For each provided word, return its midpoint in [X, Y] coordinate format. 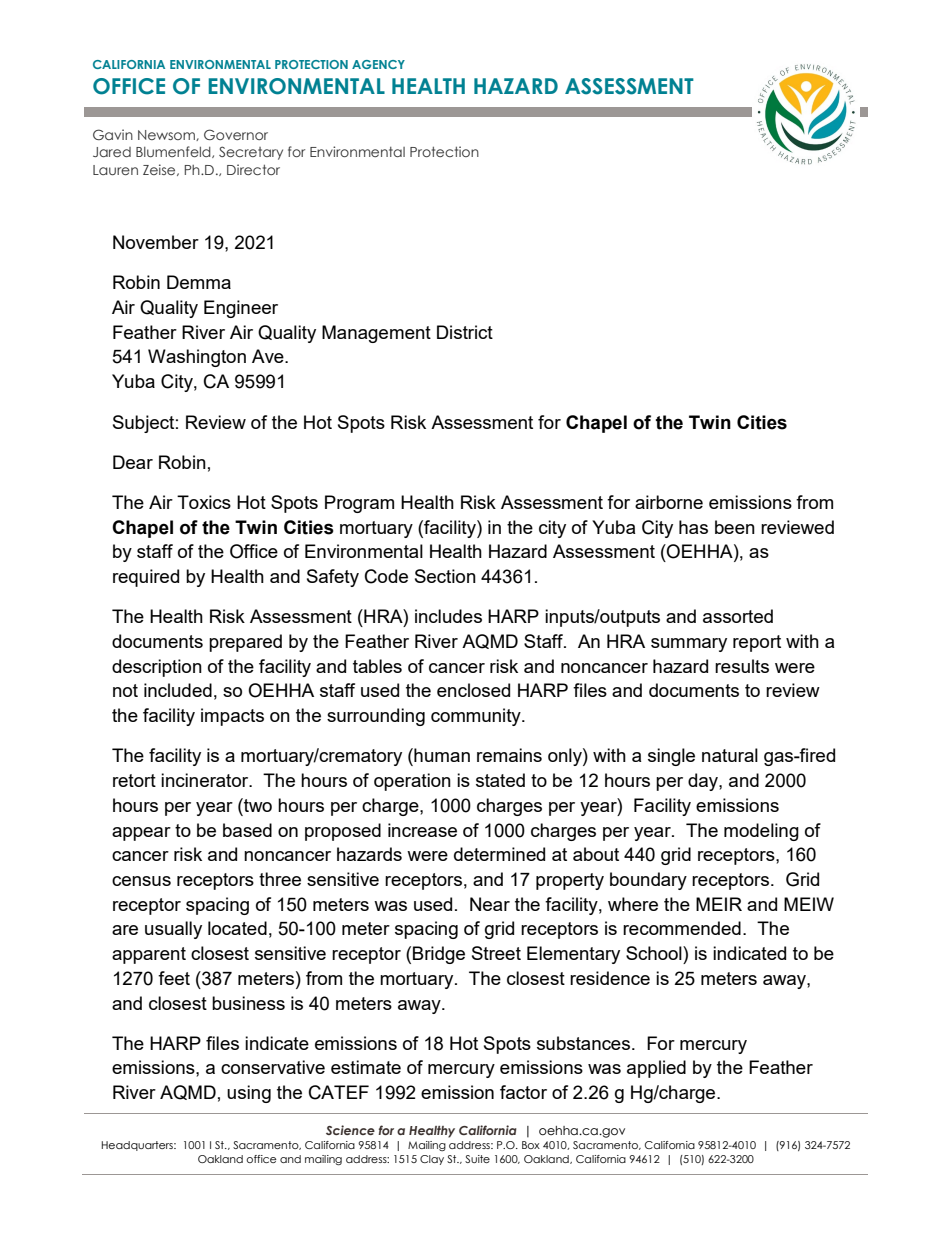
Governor [236, 134]
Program [359, 504]
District [465, 332]
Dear [133, 462]
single [671, 757]
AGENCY [378, 64]
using [249, 1094]
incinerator [206, 780]
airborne [669, 502]
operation [412, 782]
